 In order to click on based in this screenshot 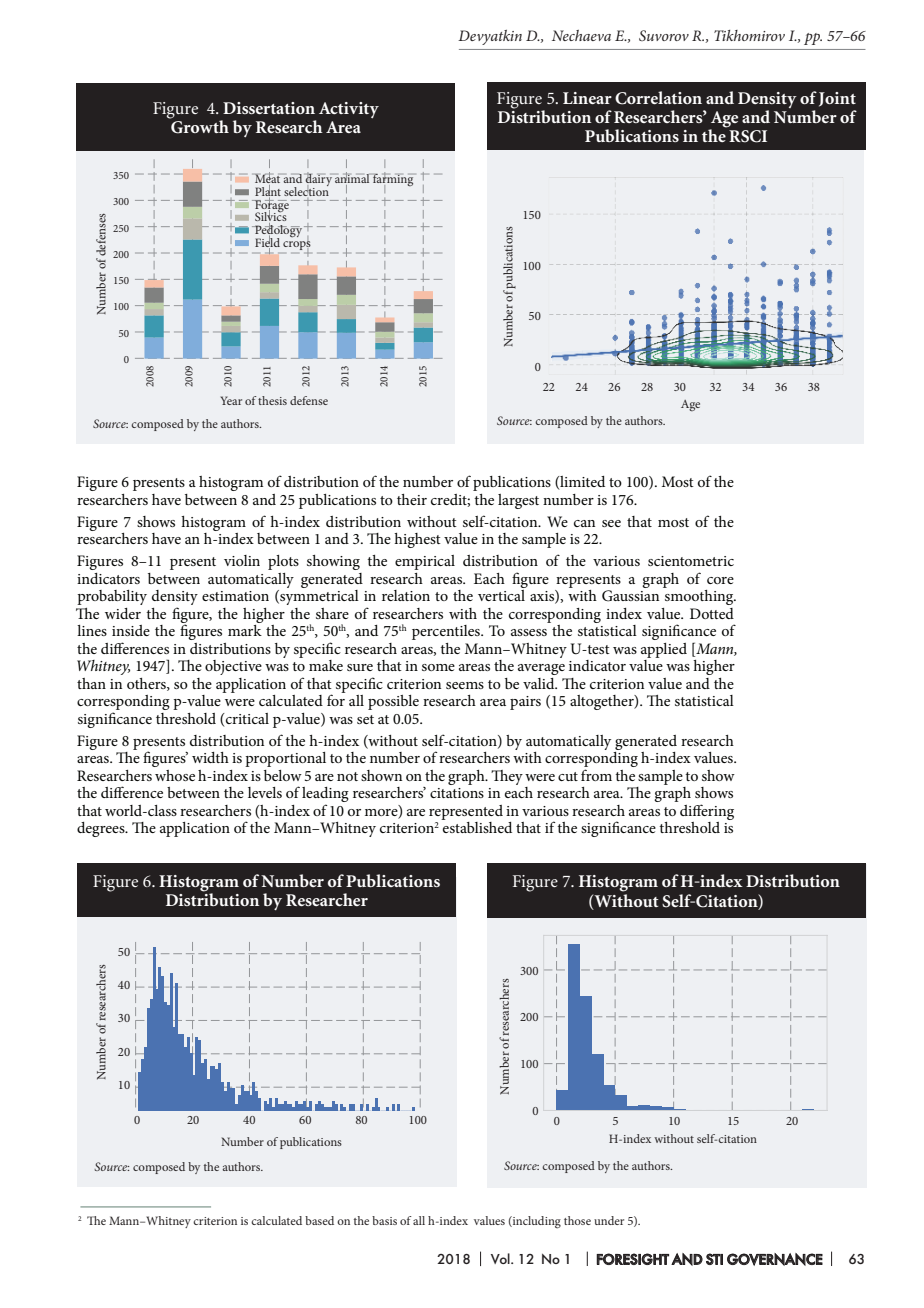, I will do `click(319, 1220)`.
